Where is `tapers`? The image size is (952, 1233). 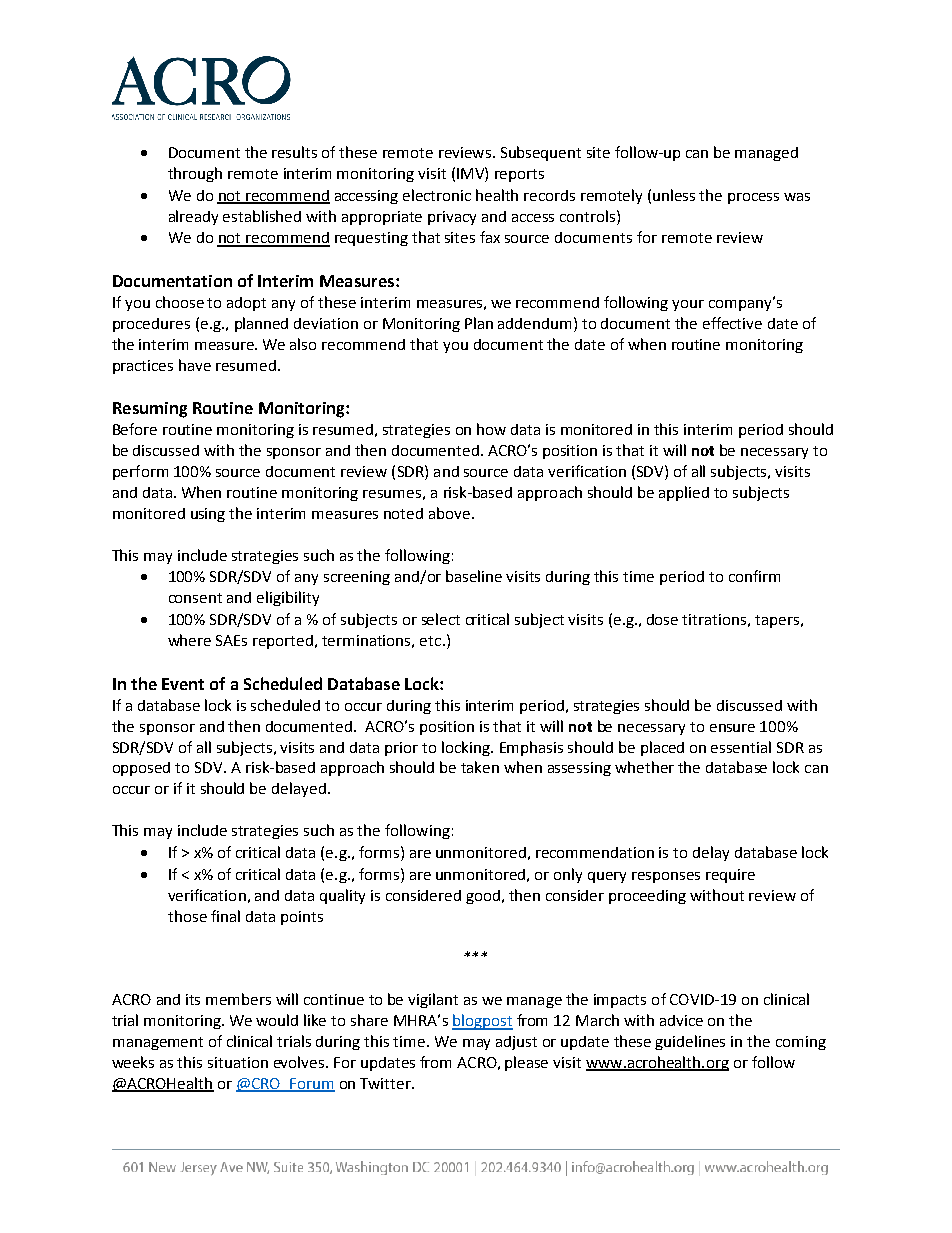
tapers is located at coordinates (777, 621).
